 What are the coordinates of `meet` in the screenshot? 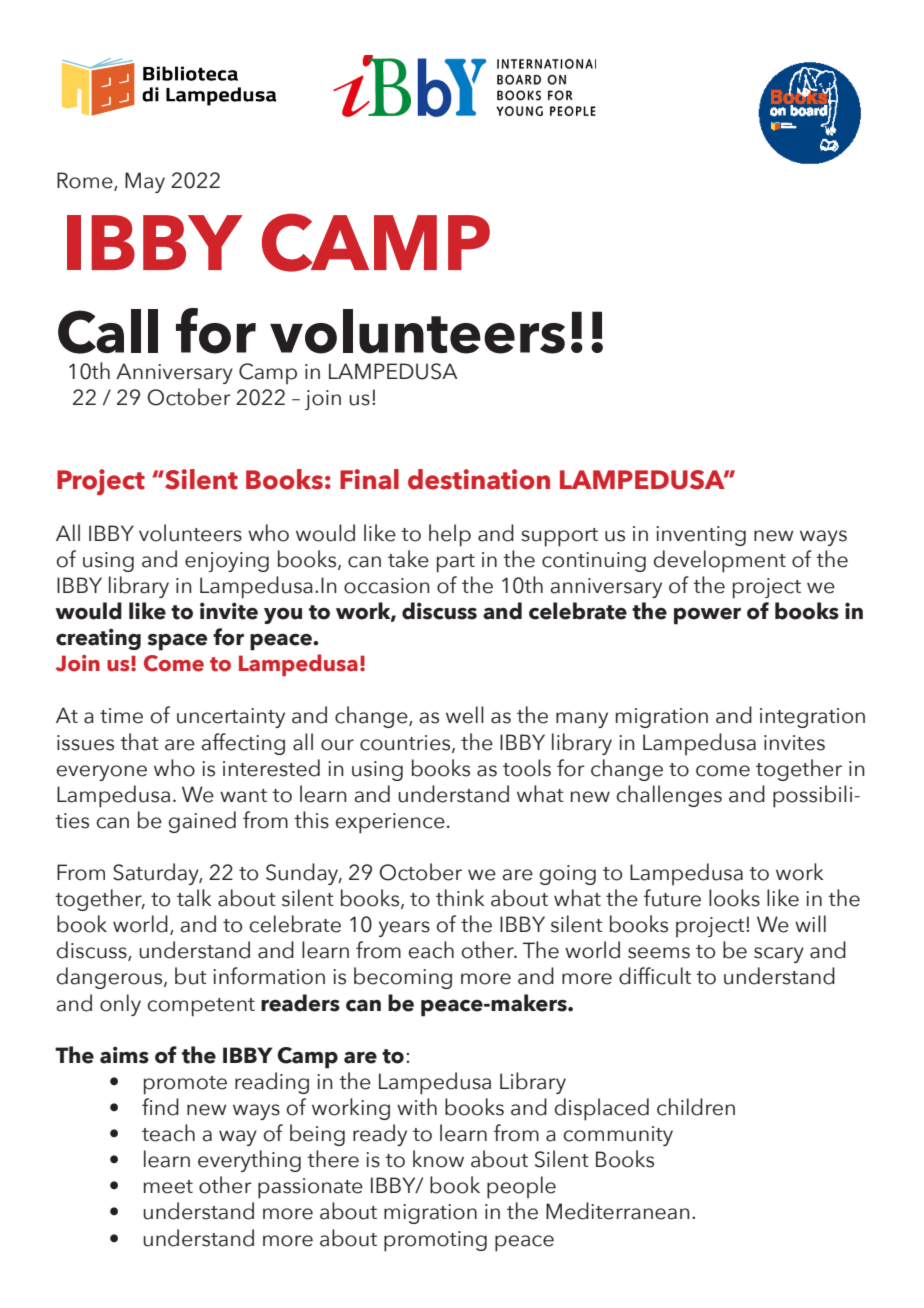 It's located at (168, 1187).
